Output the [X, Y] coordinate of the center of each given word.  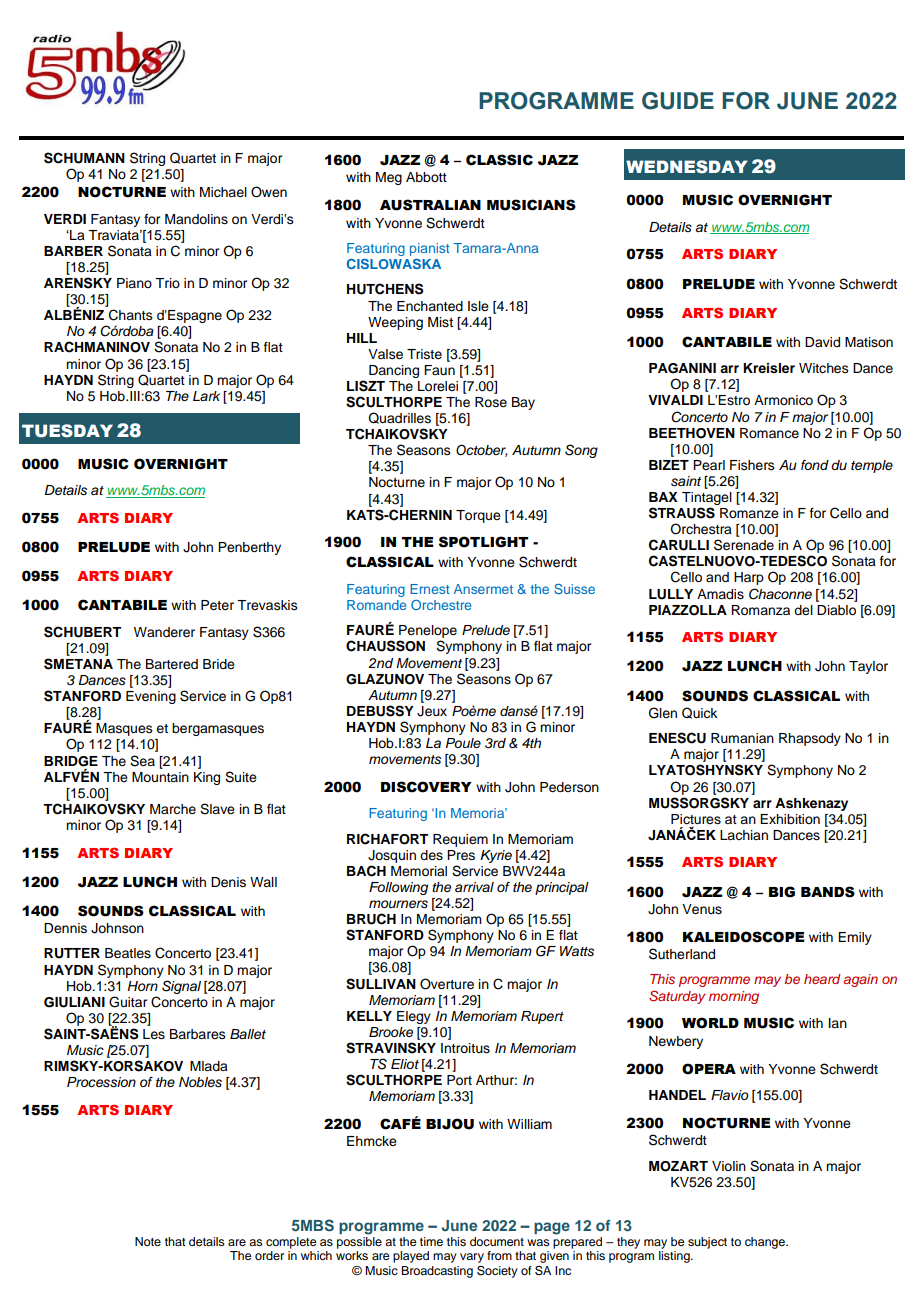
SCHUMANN [84, 158]
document [497, 1241]
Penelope [428, 633]
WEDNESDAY [687, 167]
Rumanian [742, 738]
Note [148, 1241]
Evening [151, 697]
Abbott [426, 177]
